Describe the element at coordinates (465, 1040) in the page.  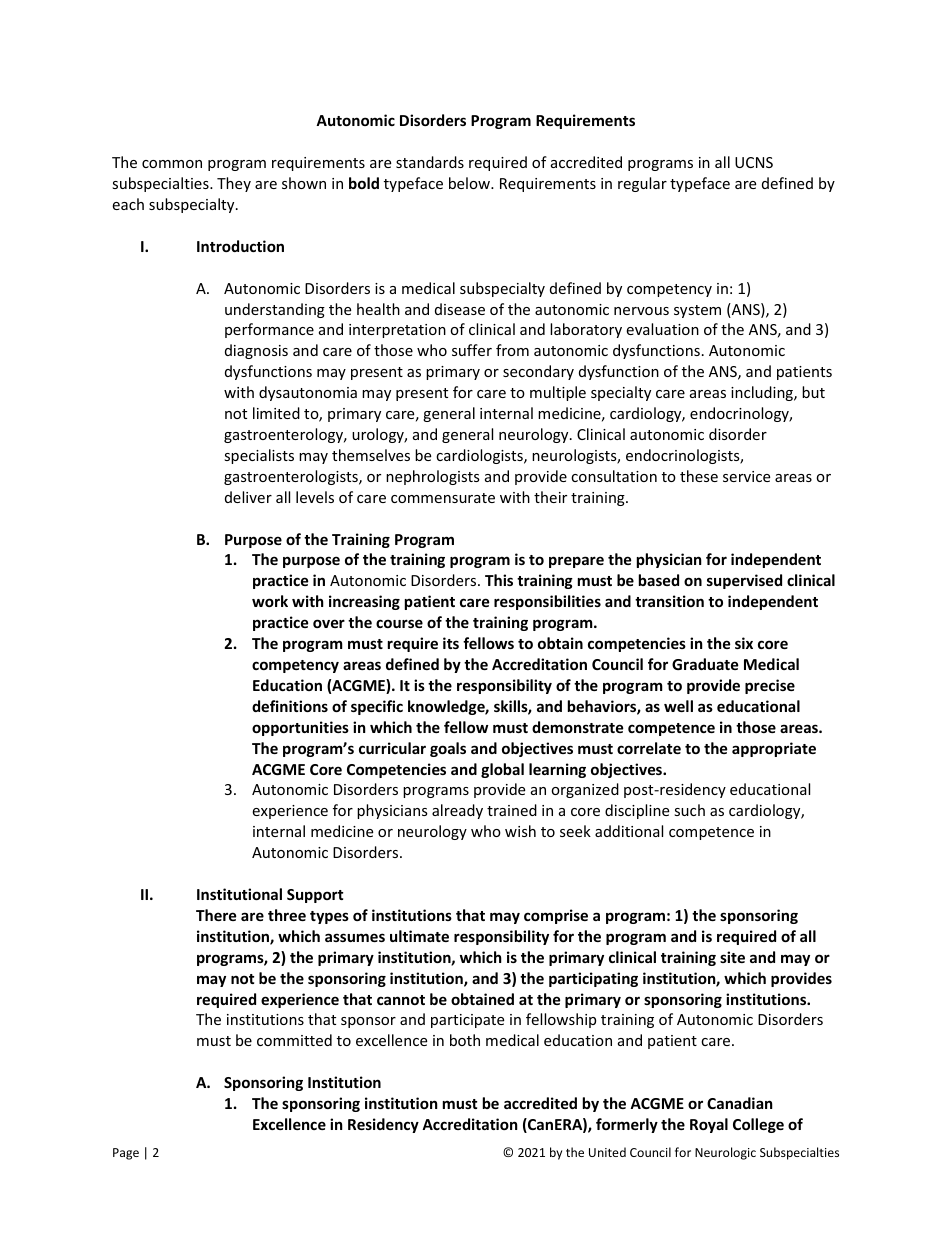
I see `both` at that location.
